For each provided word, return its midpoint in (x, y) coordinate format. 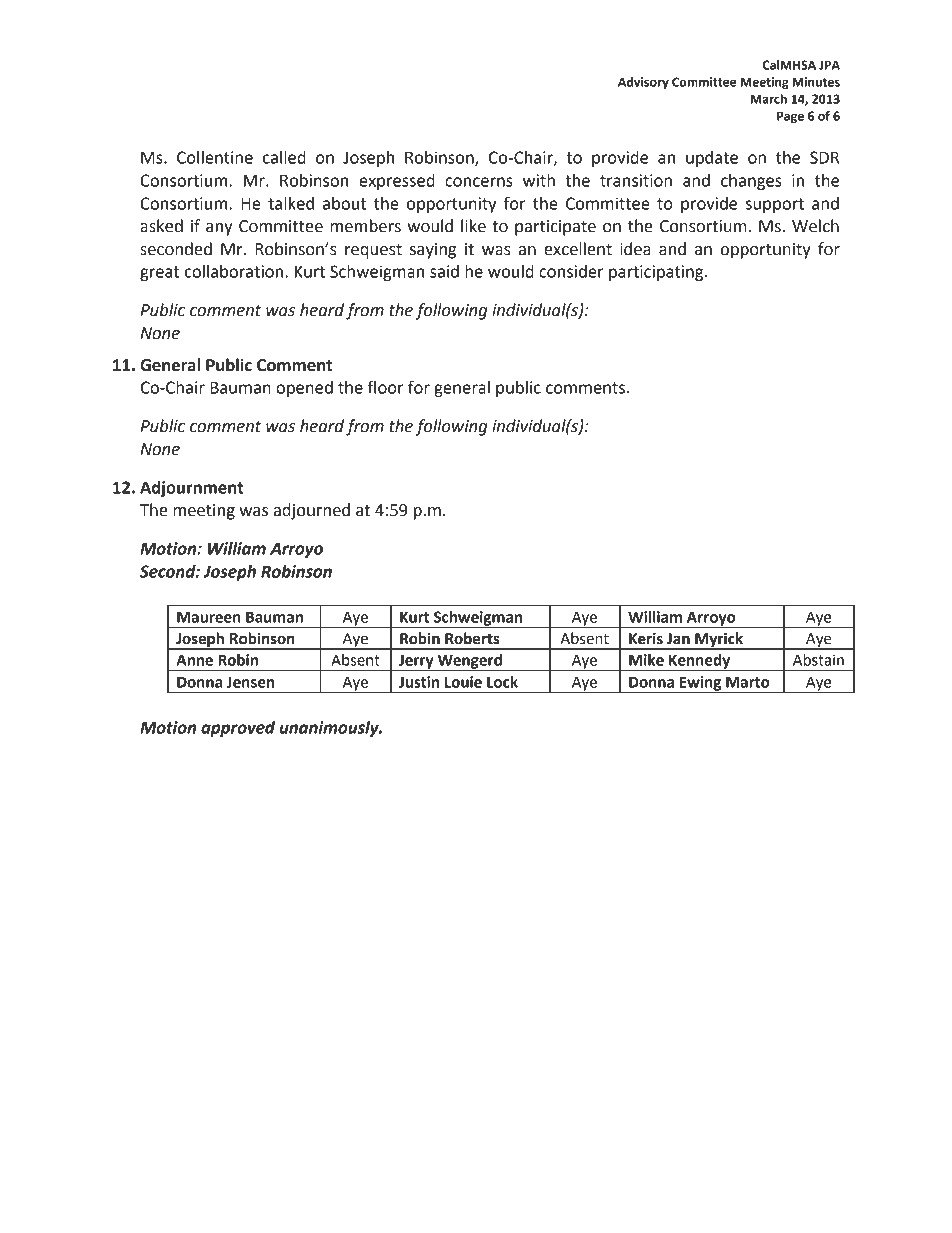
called (284, 157)
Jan (678, 639)
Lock (502, 682)
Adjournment (192, 489)
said (444, 271)
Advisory (643, 83)
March (769, 99)
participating (657, 273)
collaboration (235, 271)
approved (238, 729)
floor (386, 387)
